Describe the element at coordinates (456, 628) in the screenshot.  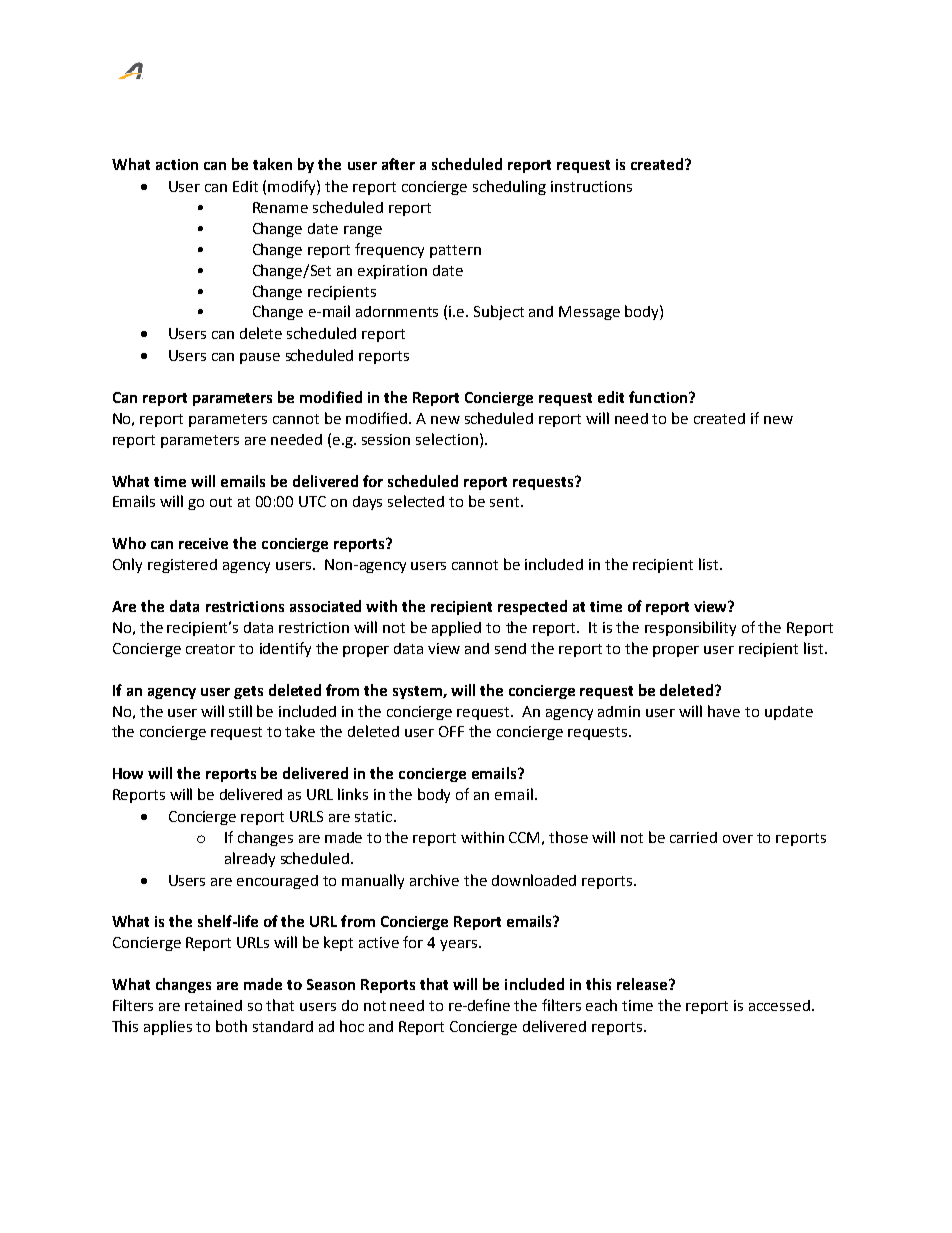
I see `applied` at that location.
